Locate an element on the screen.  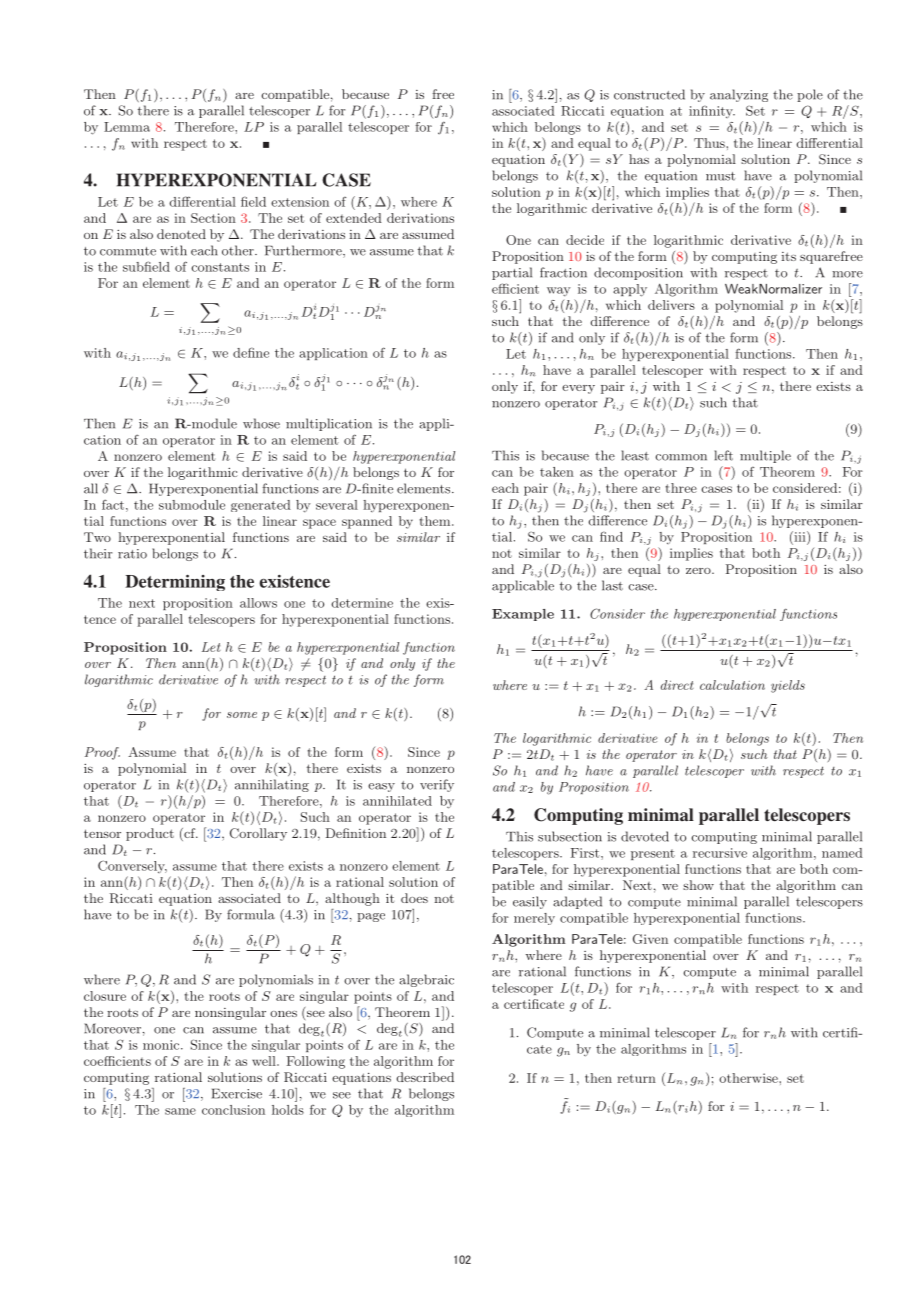
Lemma is located at coordinates (127, 127).
